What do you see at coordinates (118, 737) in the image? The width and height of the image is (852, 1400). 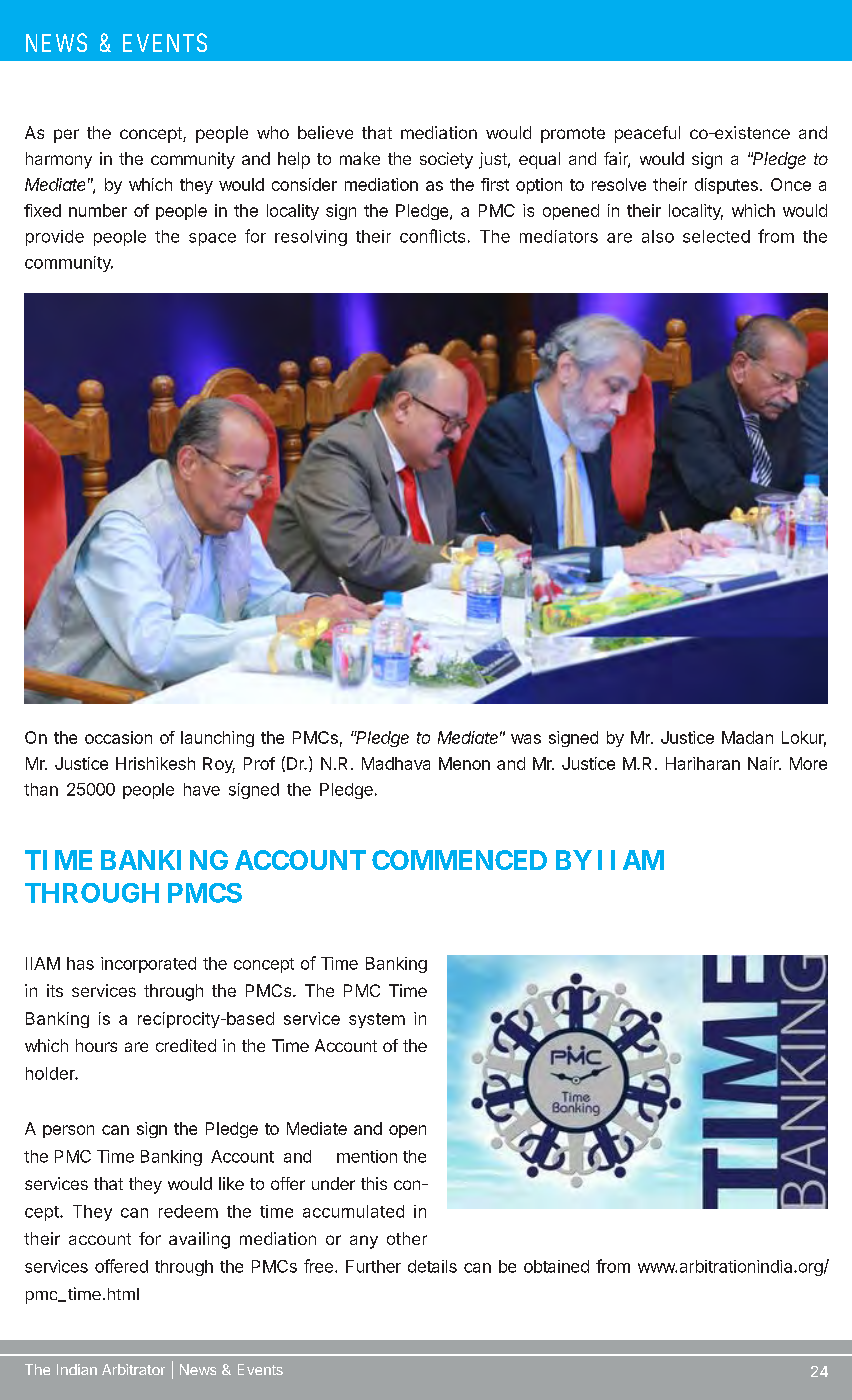 I see `occasion` at bounding box center [118, 737].
